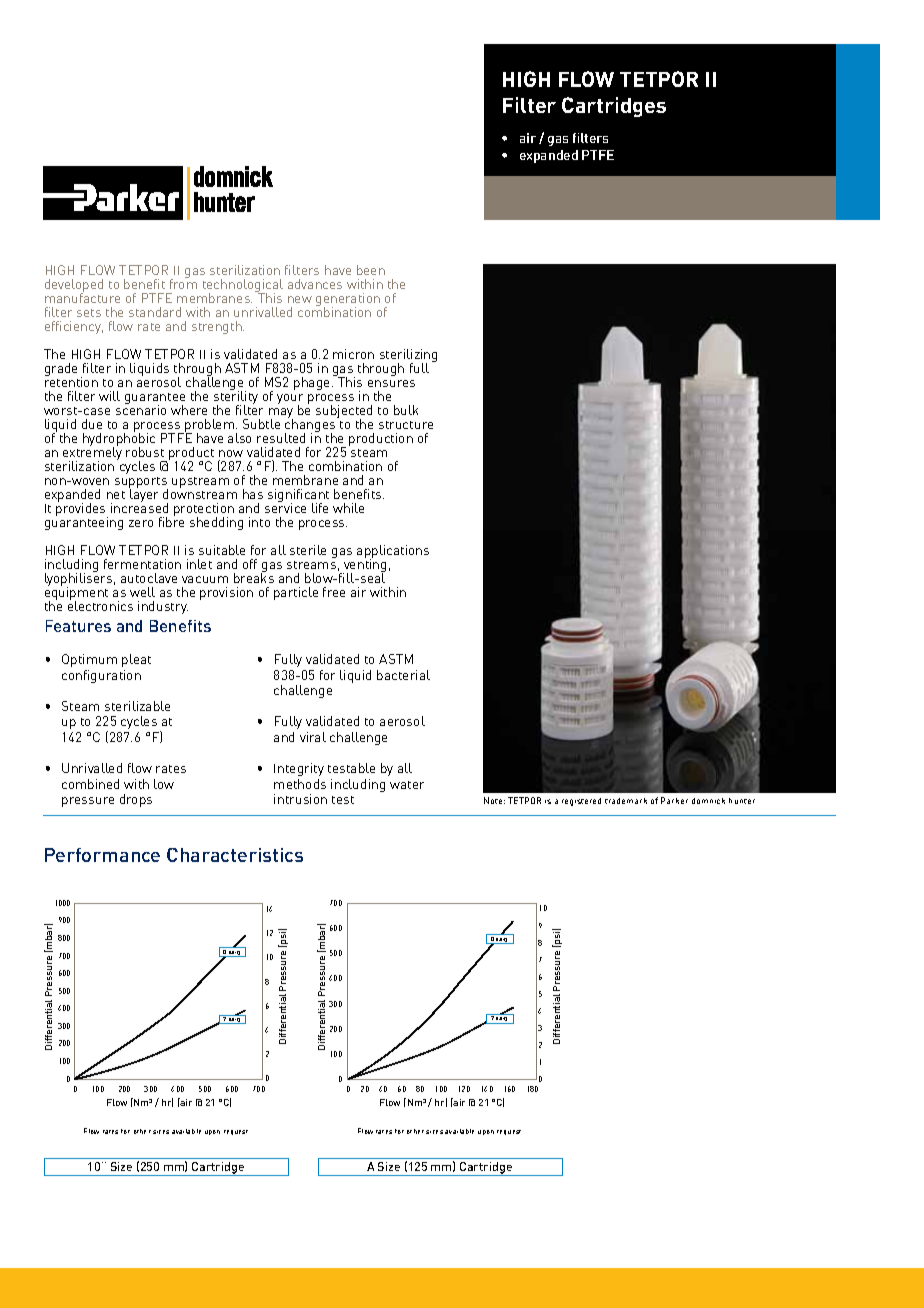  I want to click on been, so click(371, 270).
